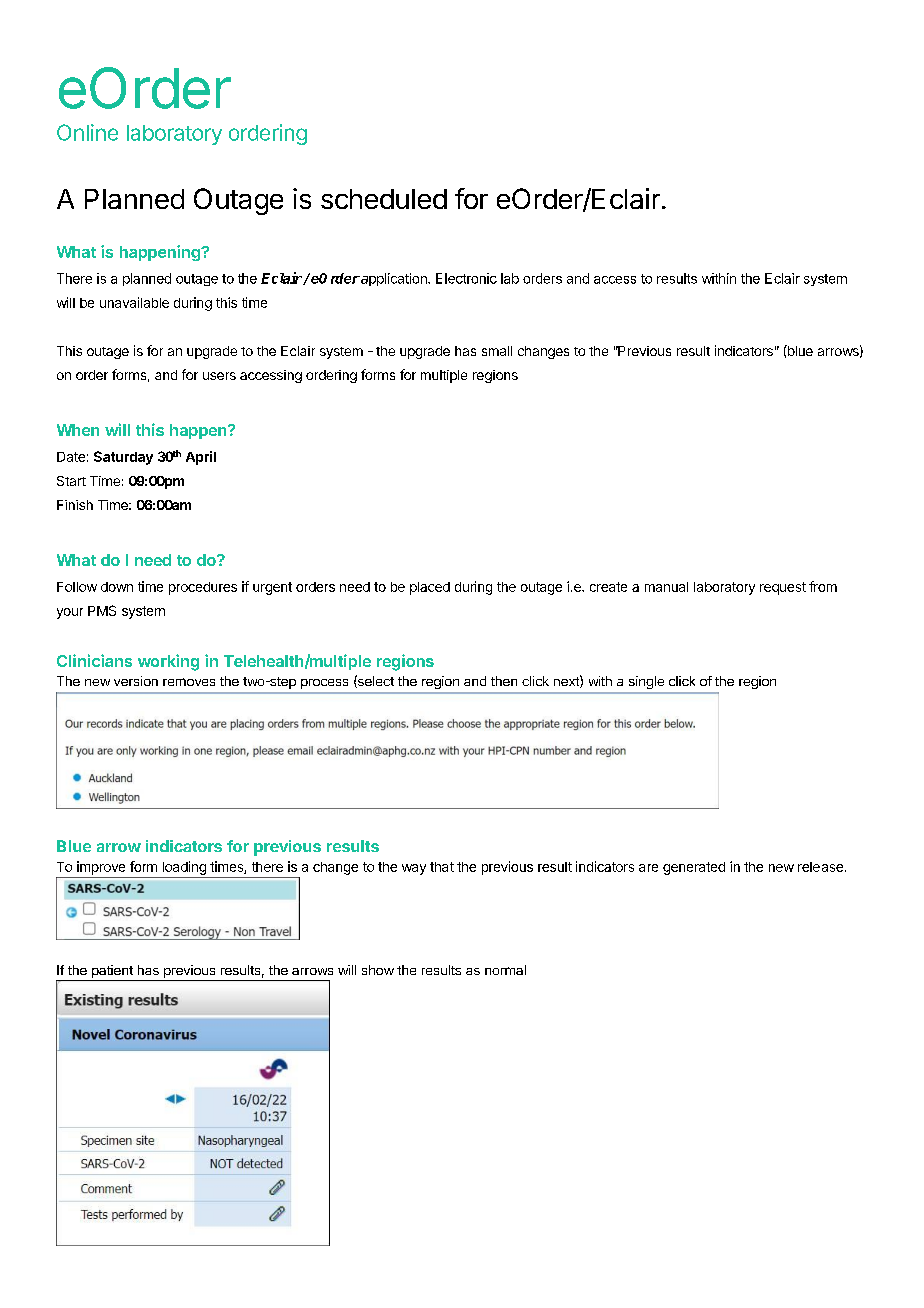 The height and width of the page is (1308, 924). What do you see at coordinates (117, 587) in the page?
I see `down` at bounding box center [117, 587].
